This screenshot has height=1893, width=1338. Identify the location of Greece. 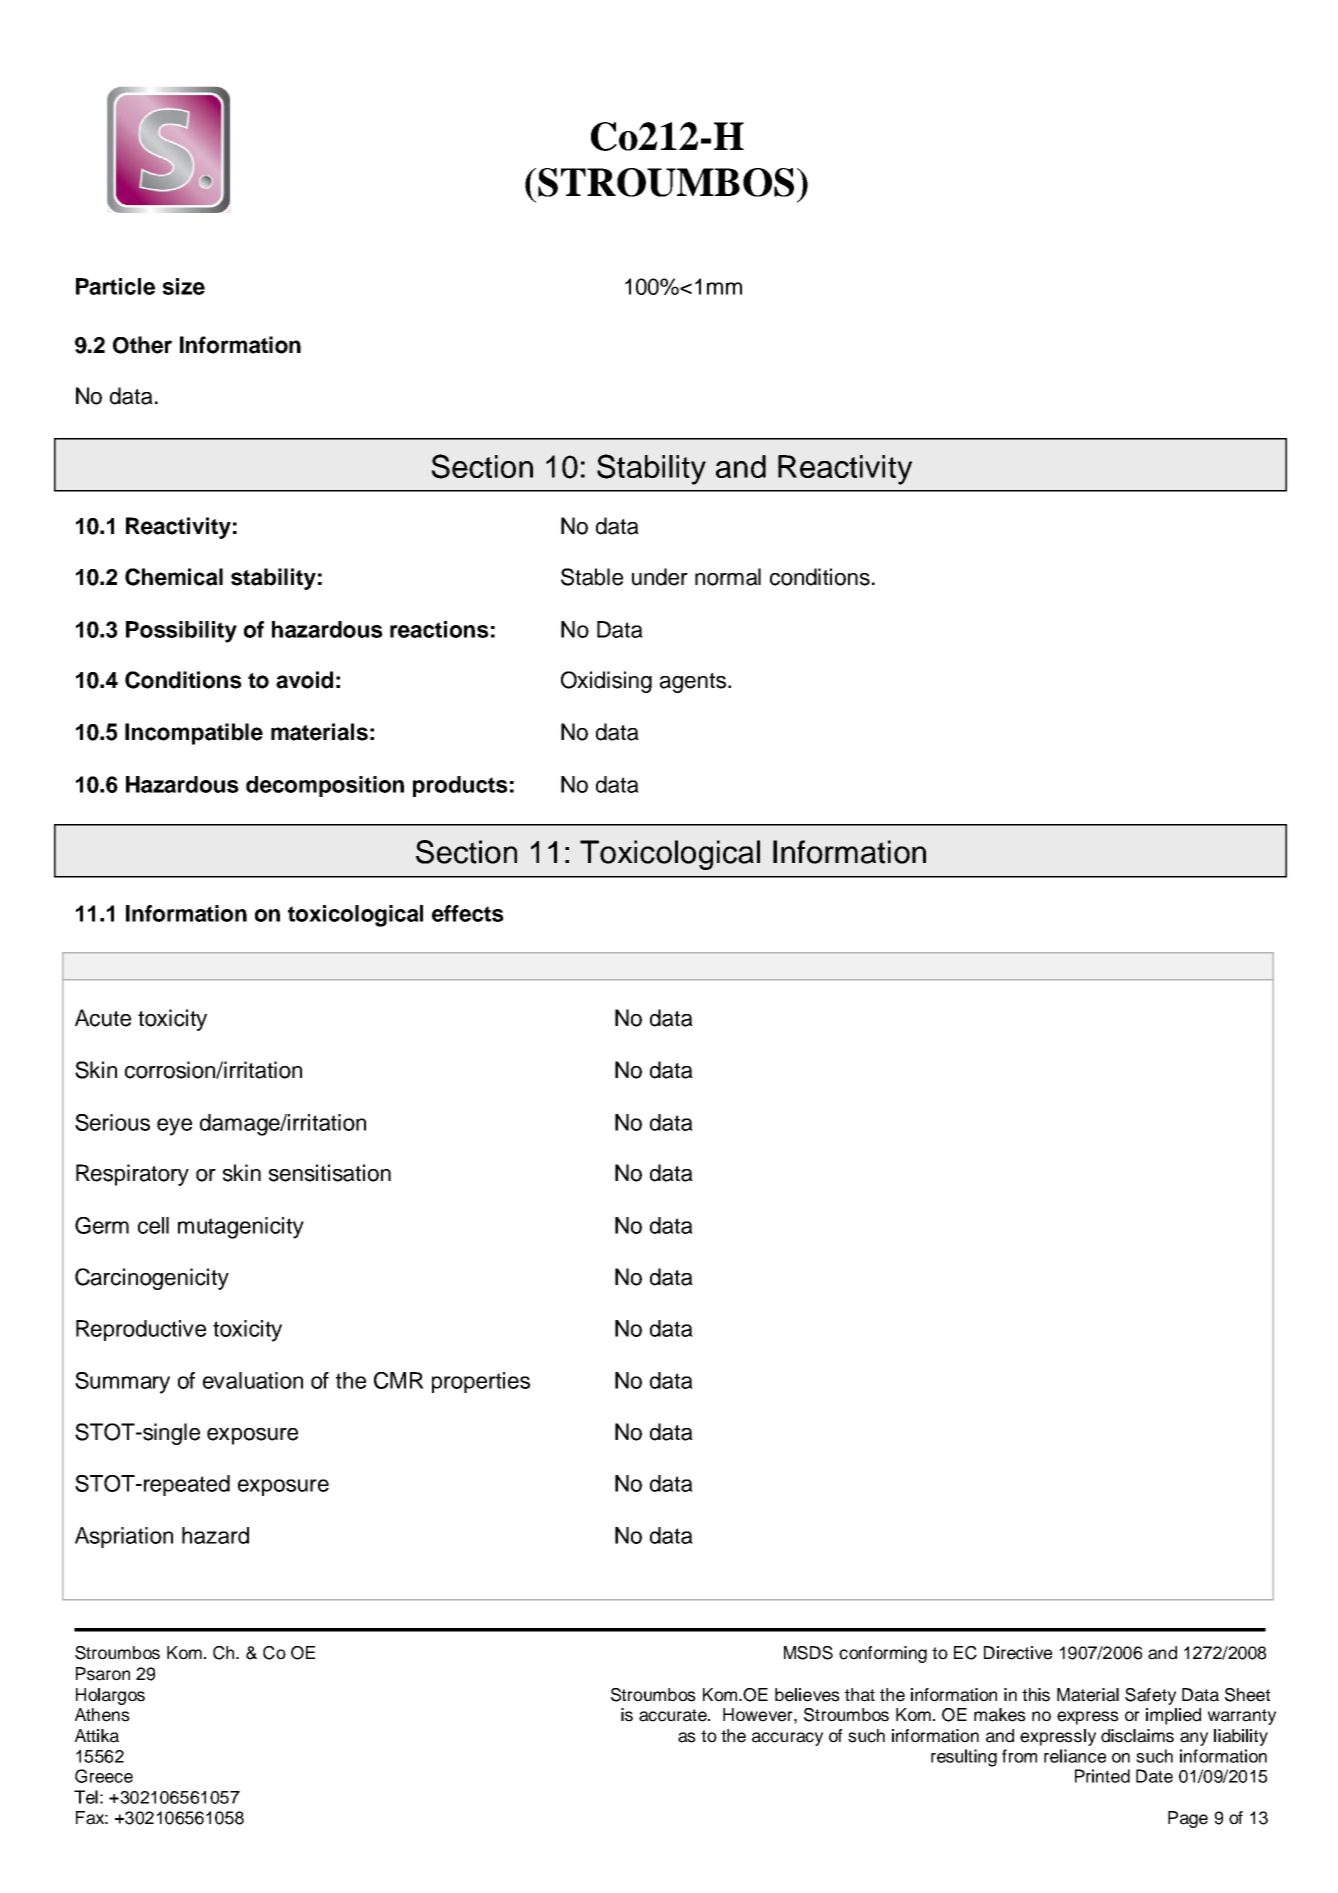
(104, 1776).
